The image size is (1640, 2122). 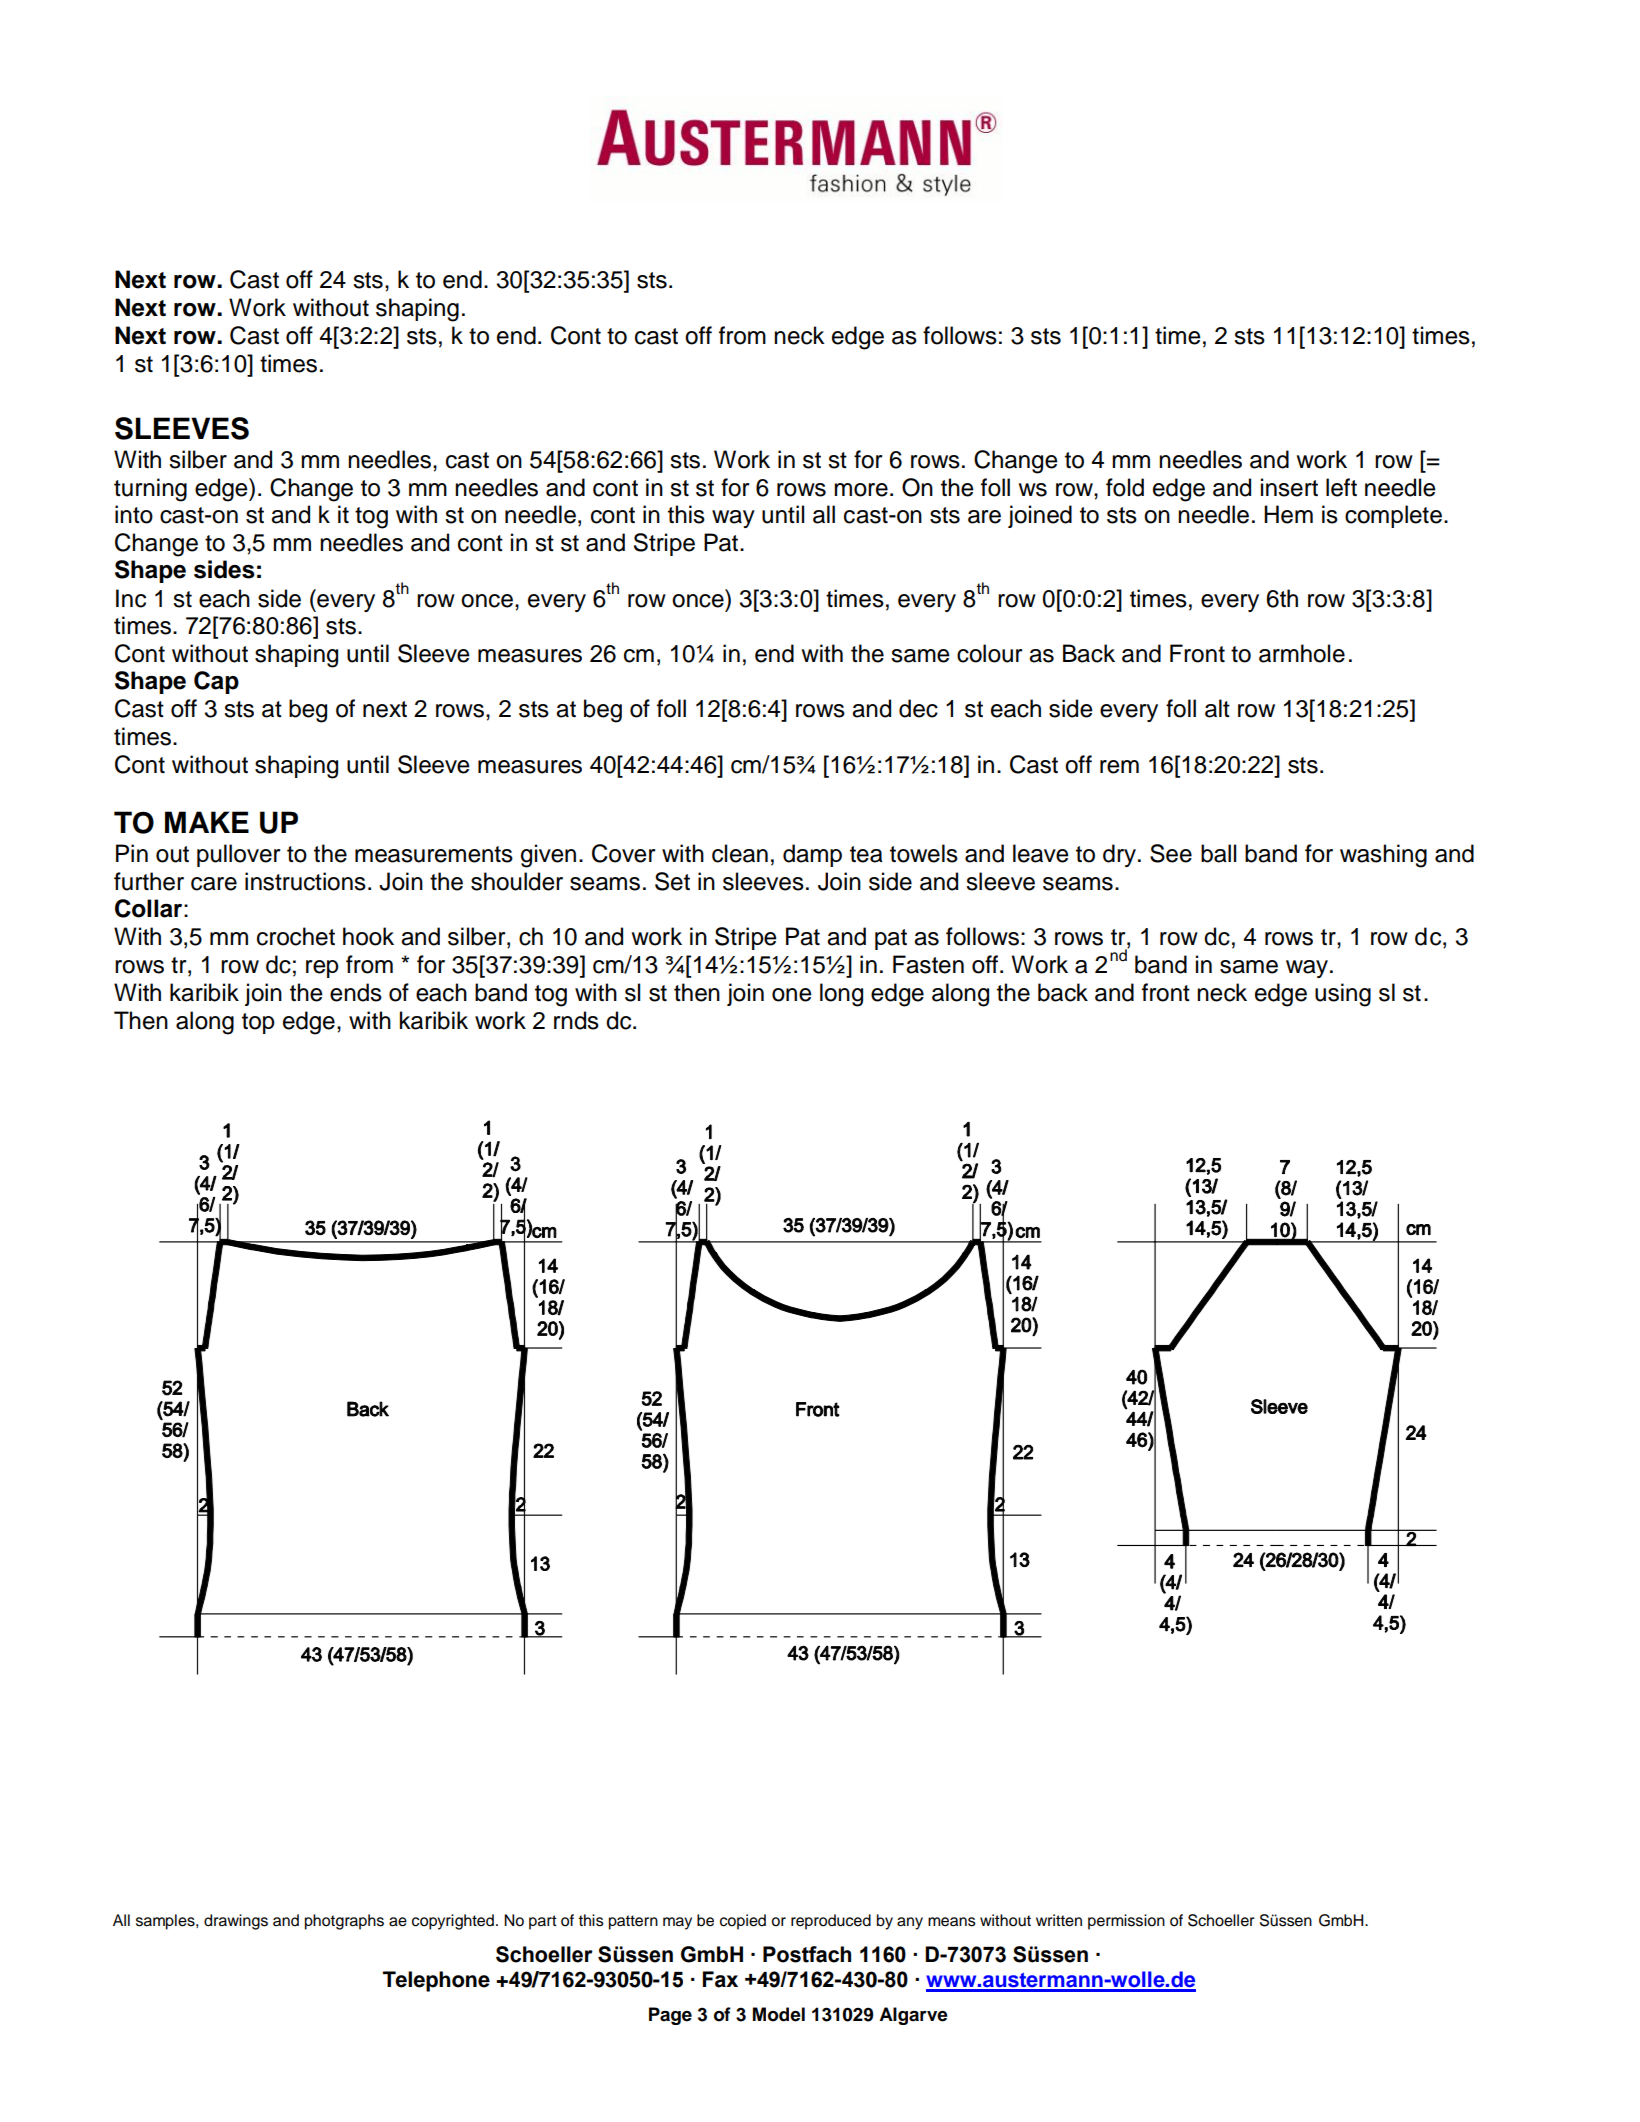 What do you see at coordinates (1288, 514) in the screenshot?
I see `Hem` at bounding box center [1288, 514].
